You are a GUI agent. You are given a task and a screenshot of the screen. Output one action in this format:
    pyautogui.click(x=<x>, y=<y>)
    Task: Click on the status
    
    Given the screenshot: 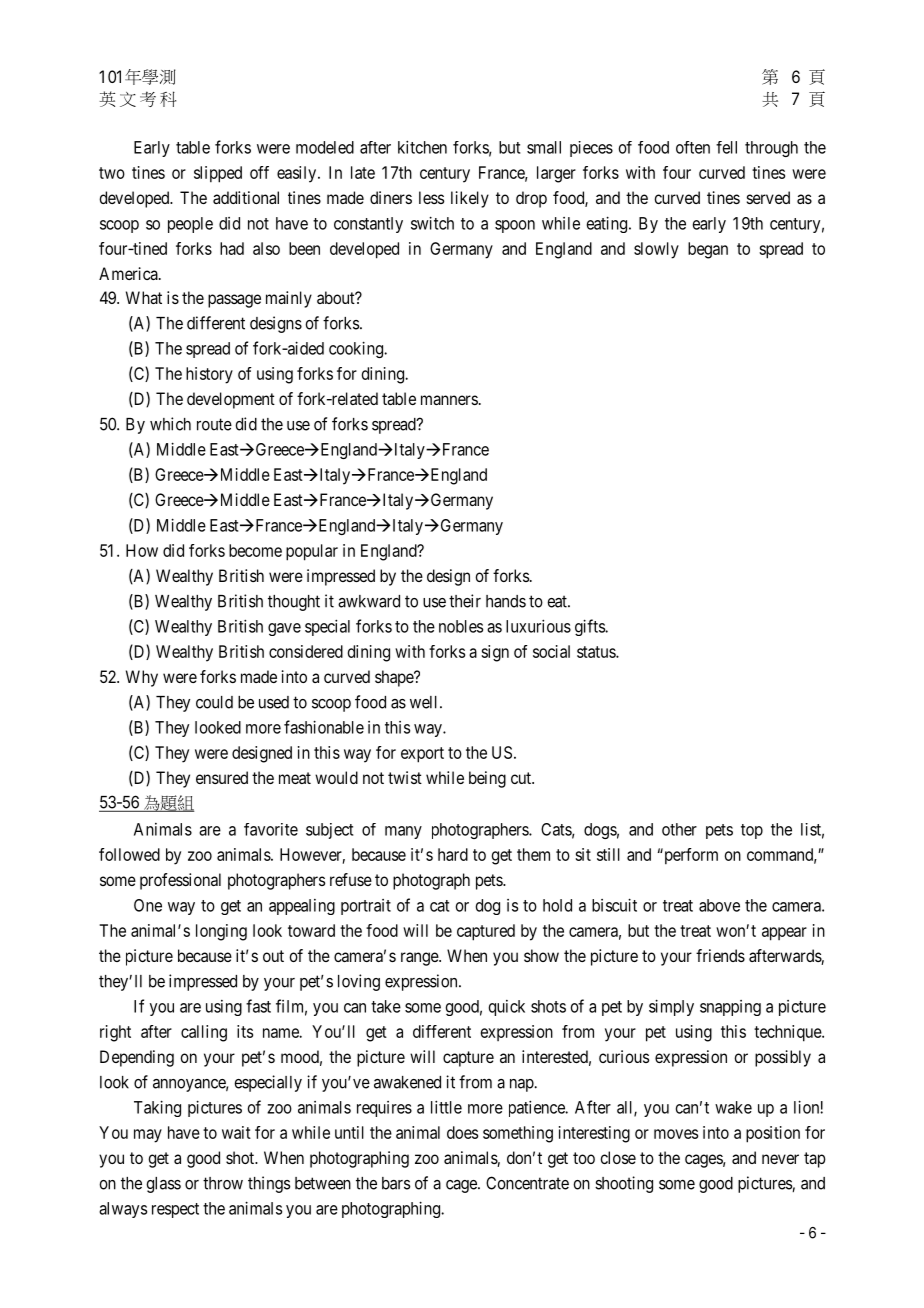 What is the action you would take?
    pyautogui.click(x=597, y=652)
